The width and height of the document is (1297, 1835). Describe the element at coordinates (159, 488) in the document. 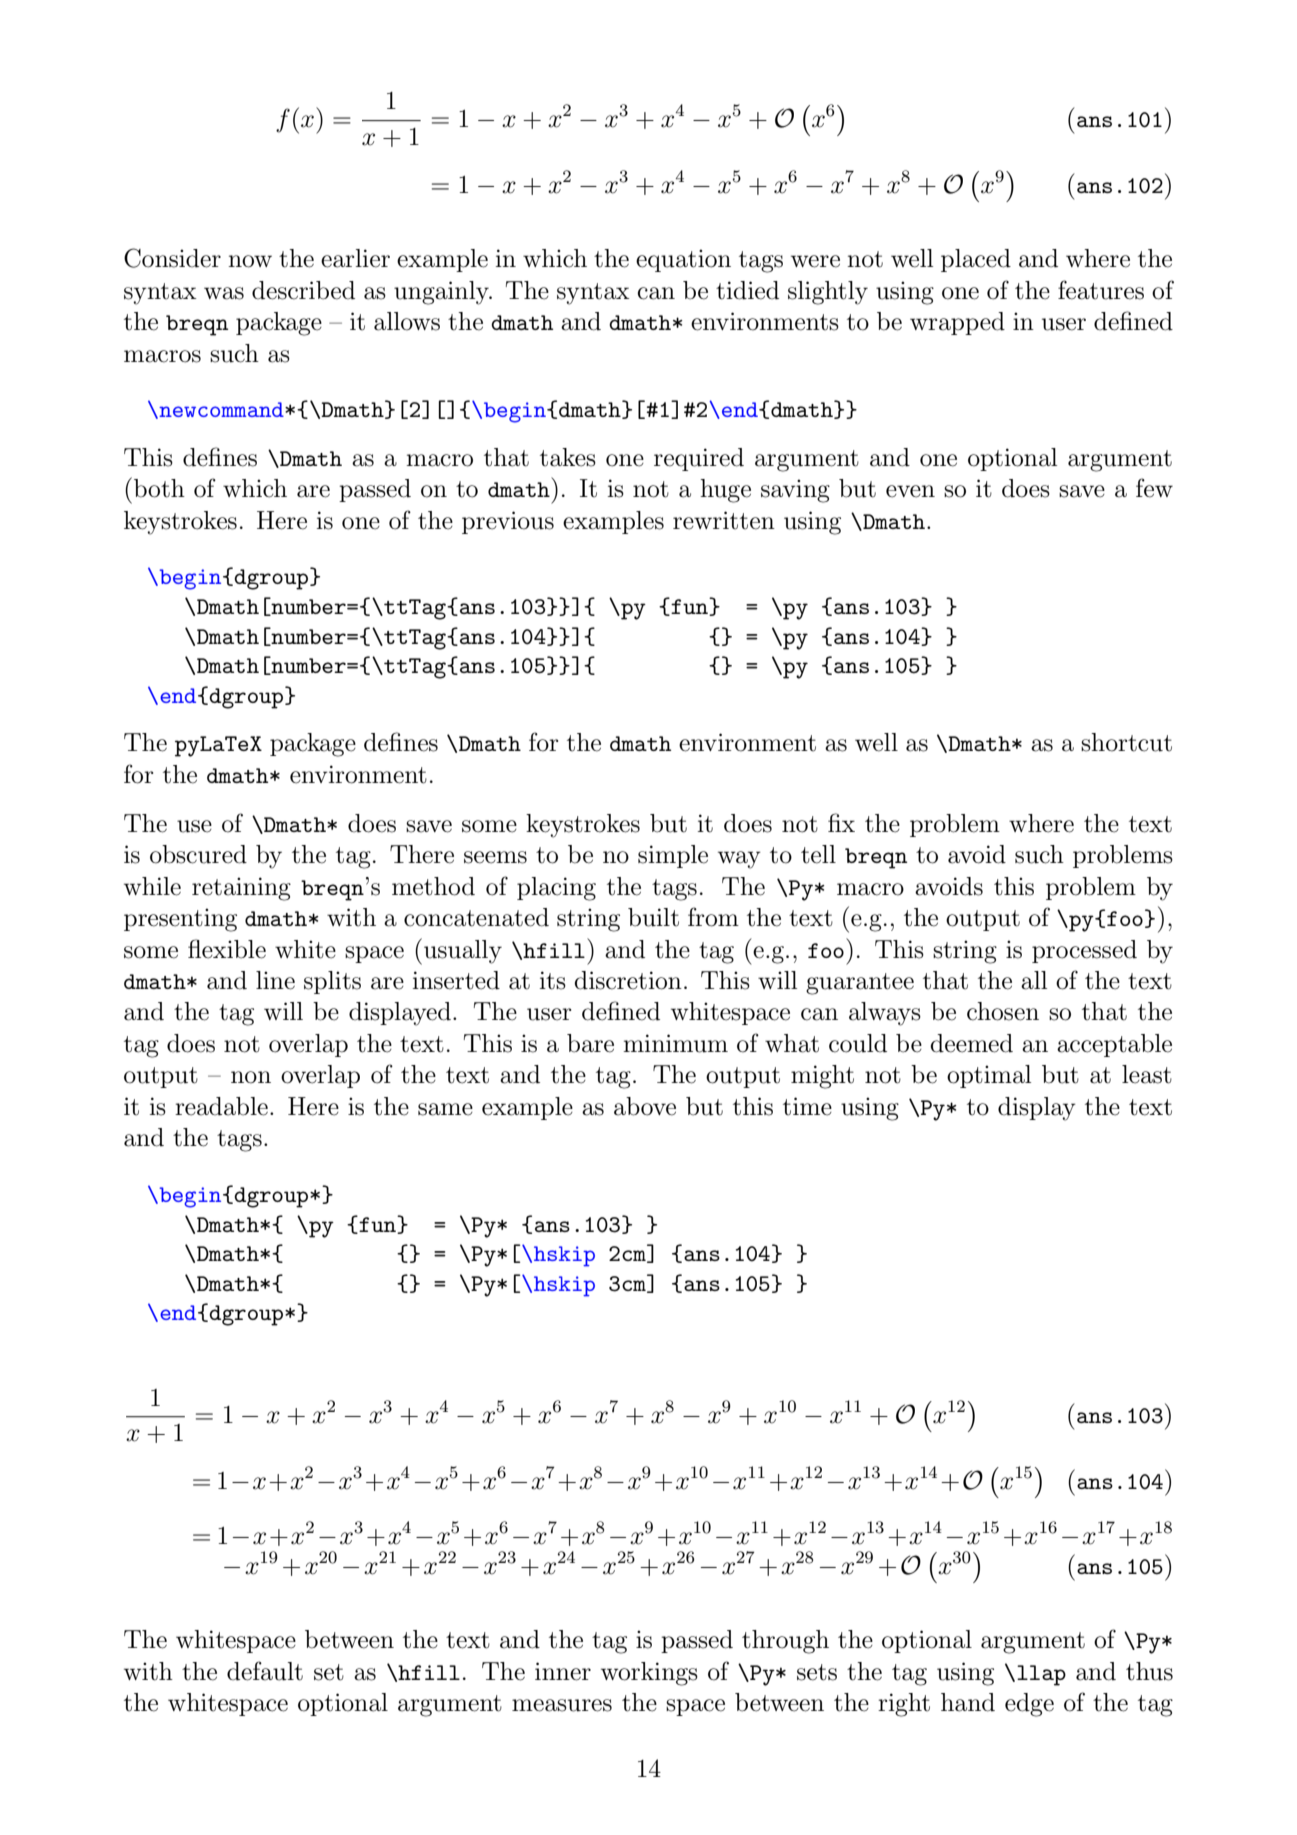

I see `both` at that location.
